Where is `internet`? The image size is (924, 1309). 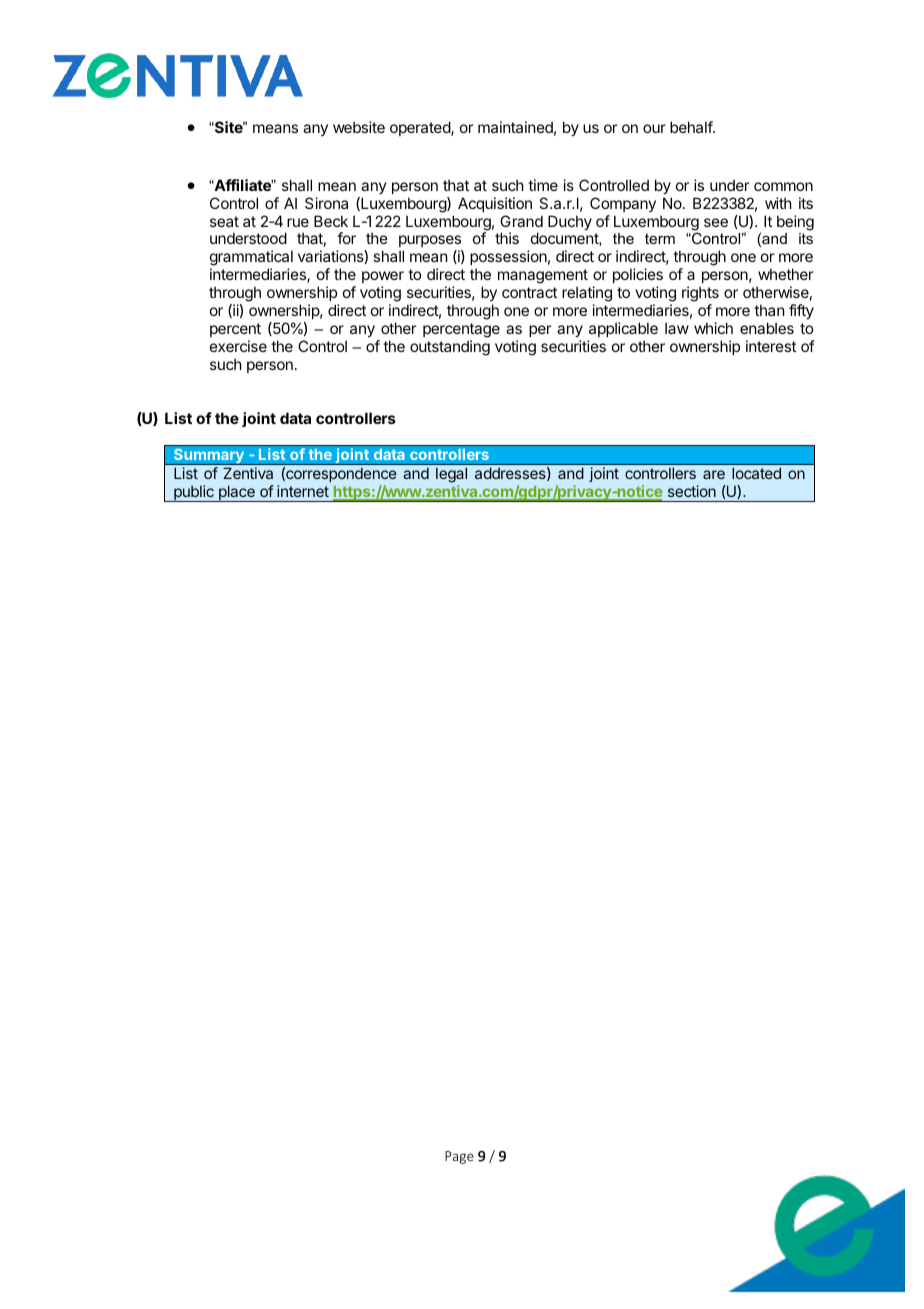
internet is located at coordinates (303, 491).
